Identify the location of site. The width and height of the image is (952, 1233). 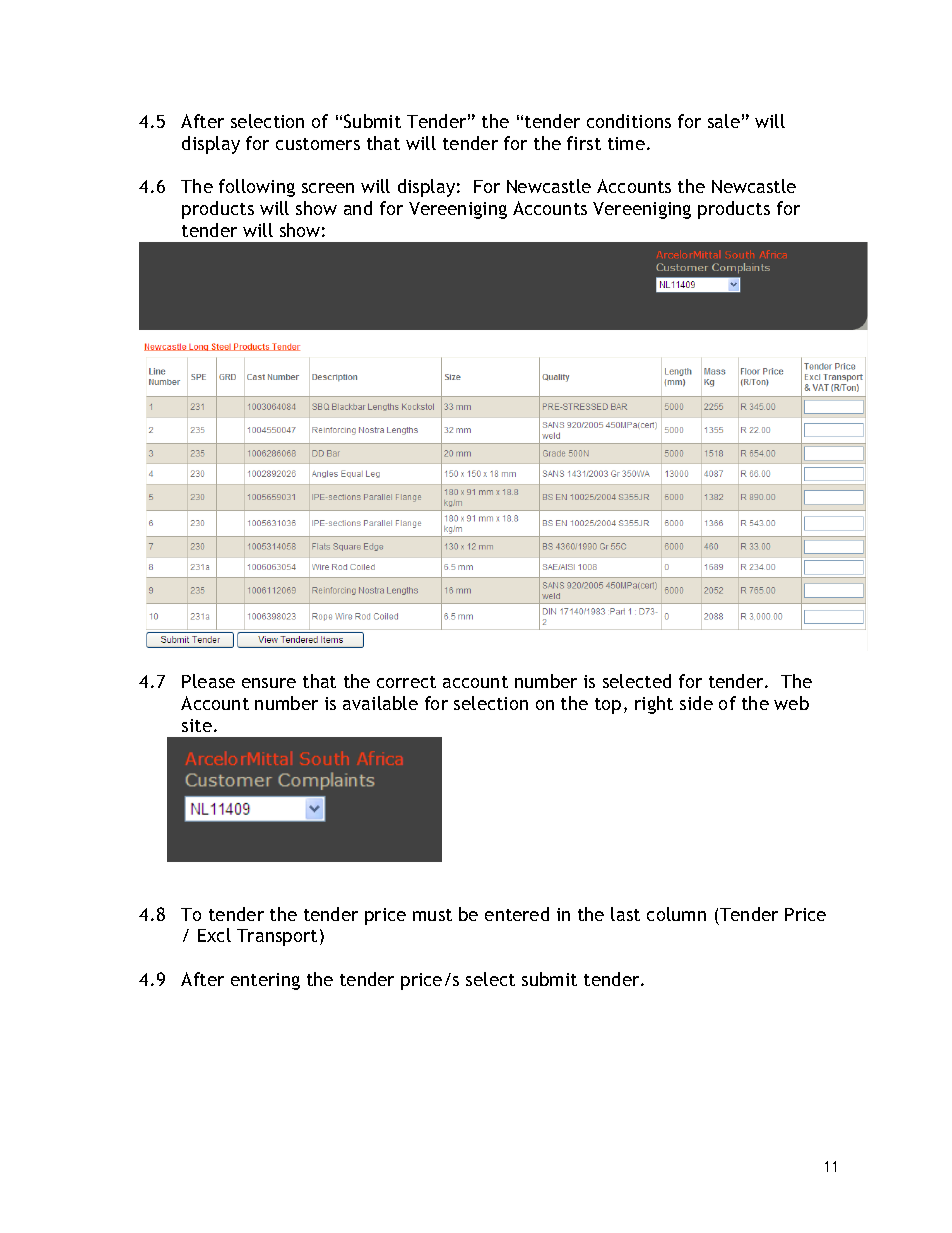
(197, 725).
